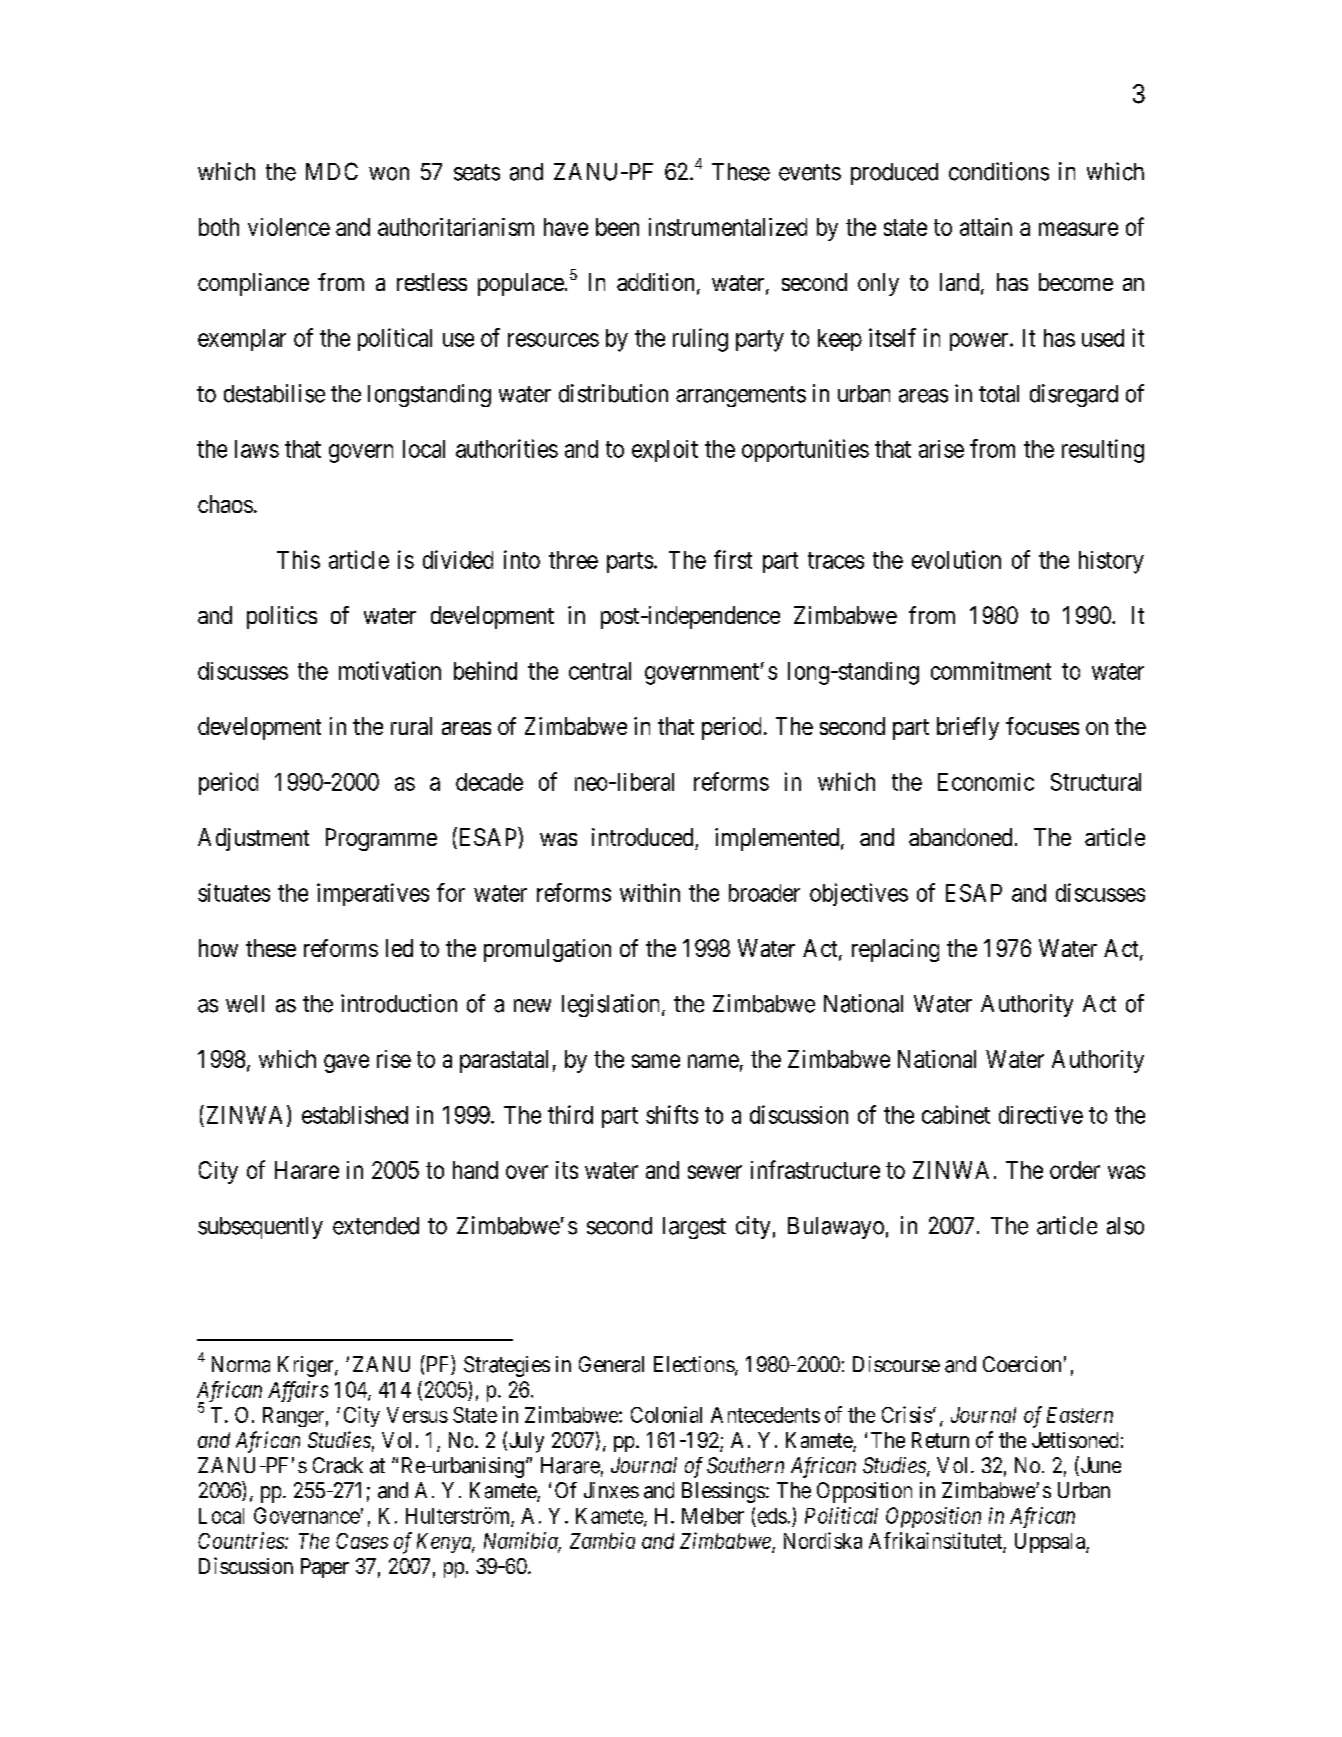  Describe the element at coordinates (960, 837) in the screenshot. I see `abandoned` at that location.
